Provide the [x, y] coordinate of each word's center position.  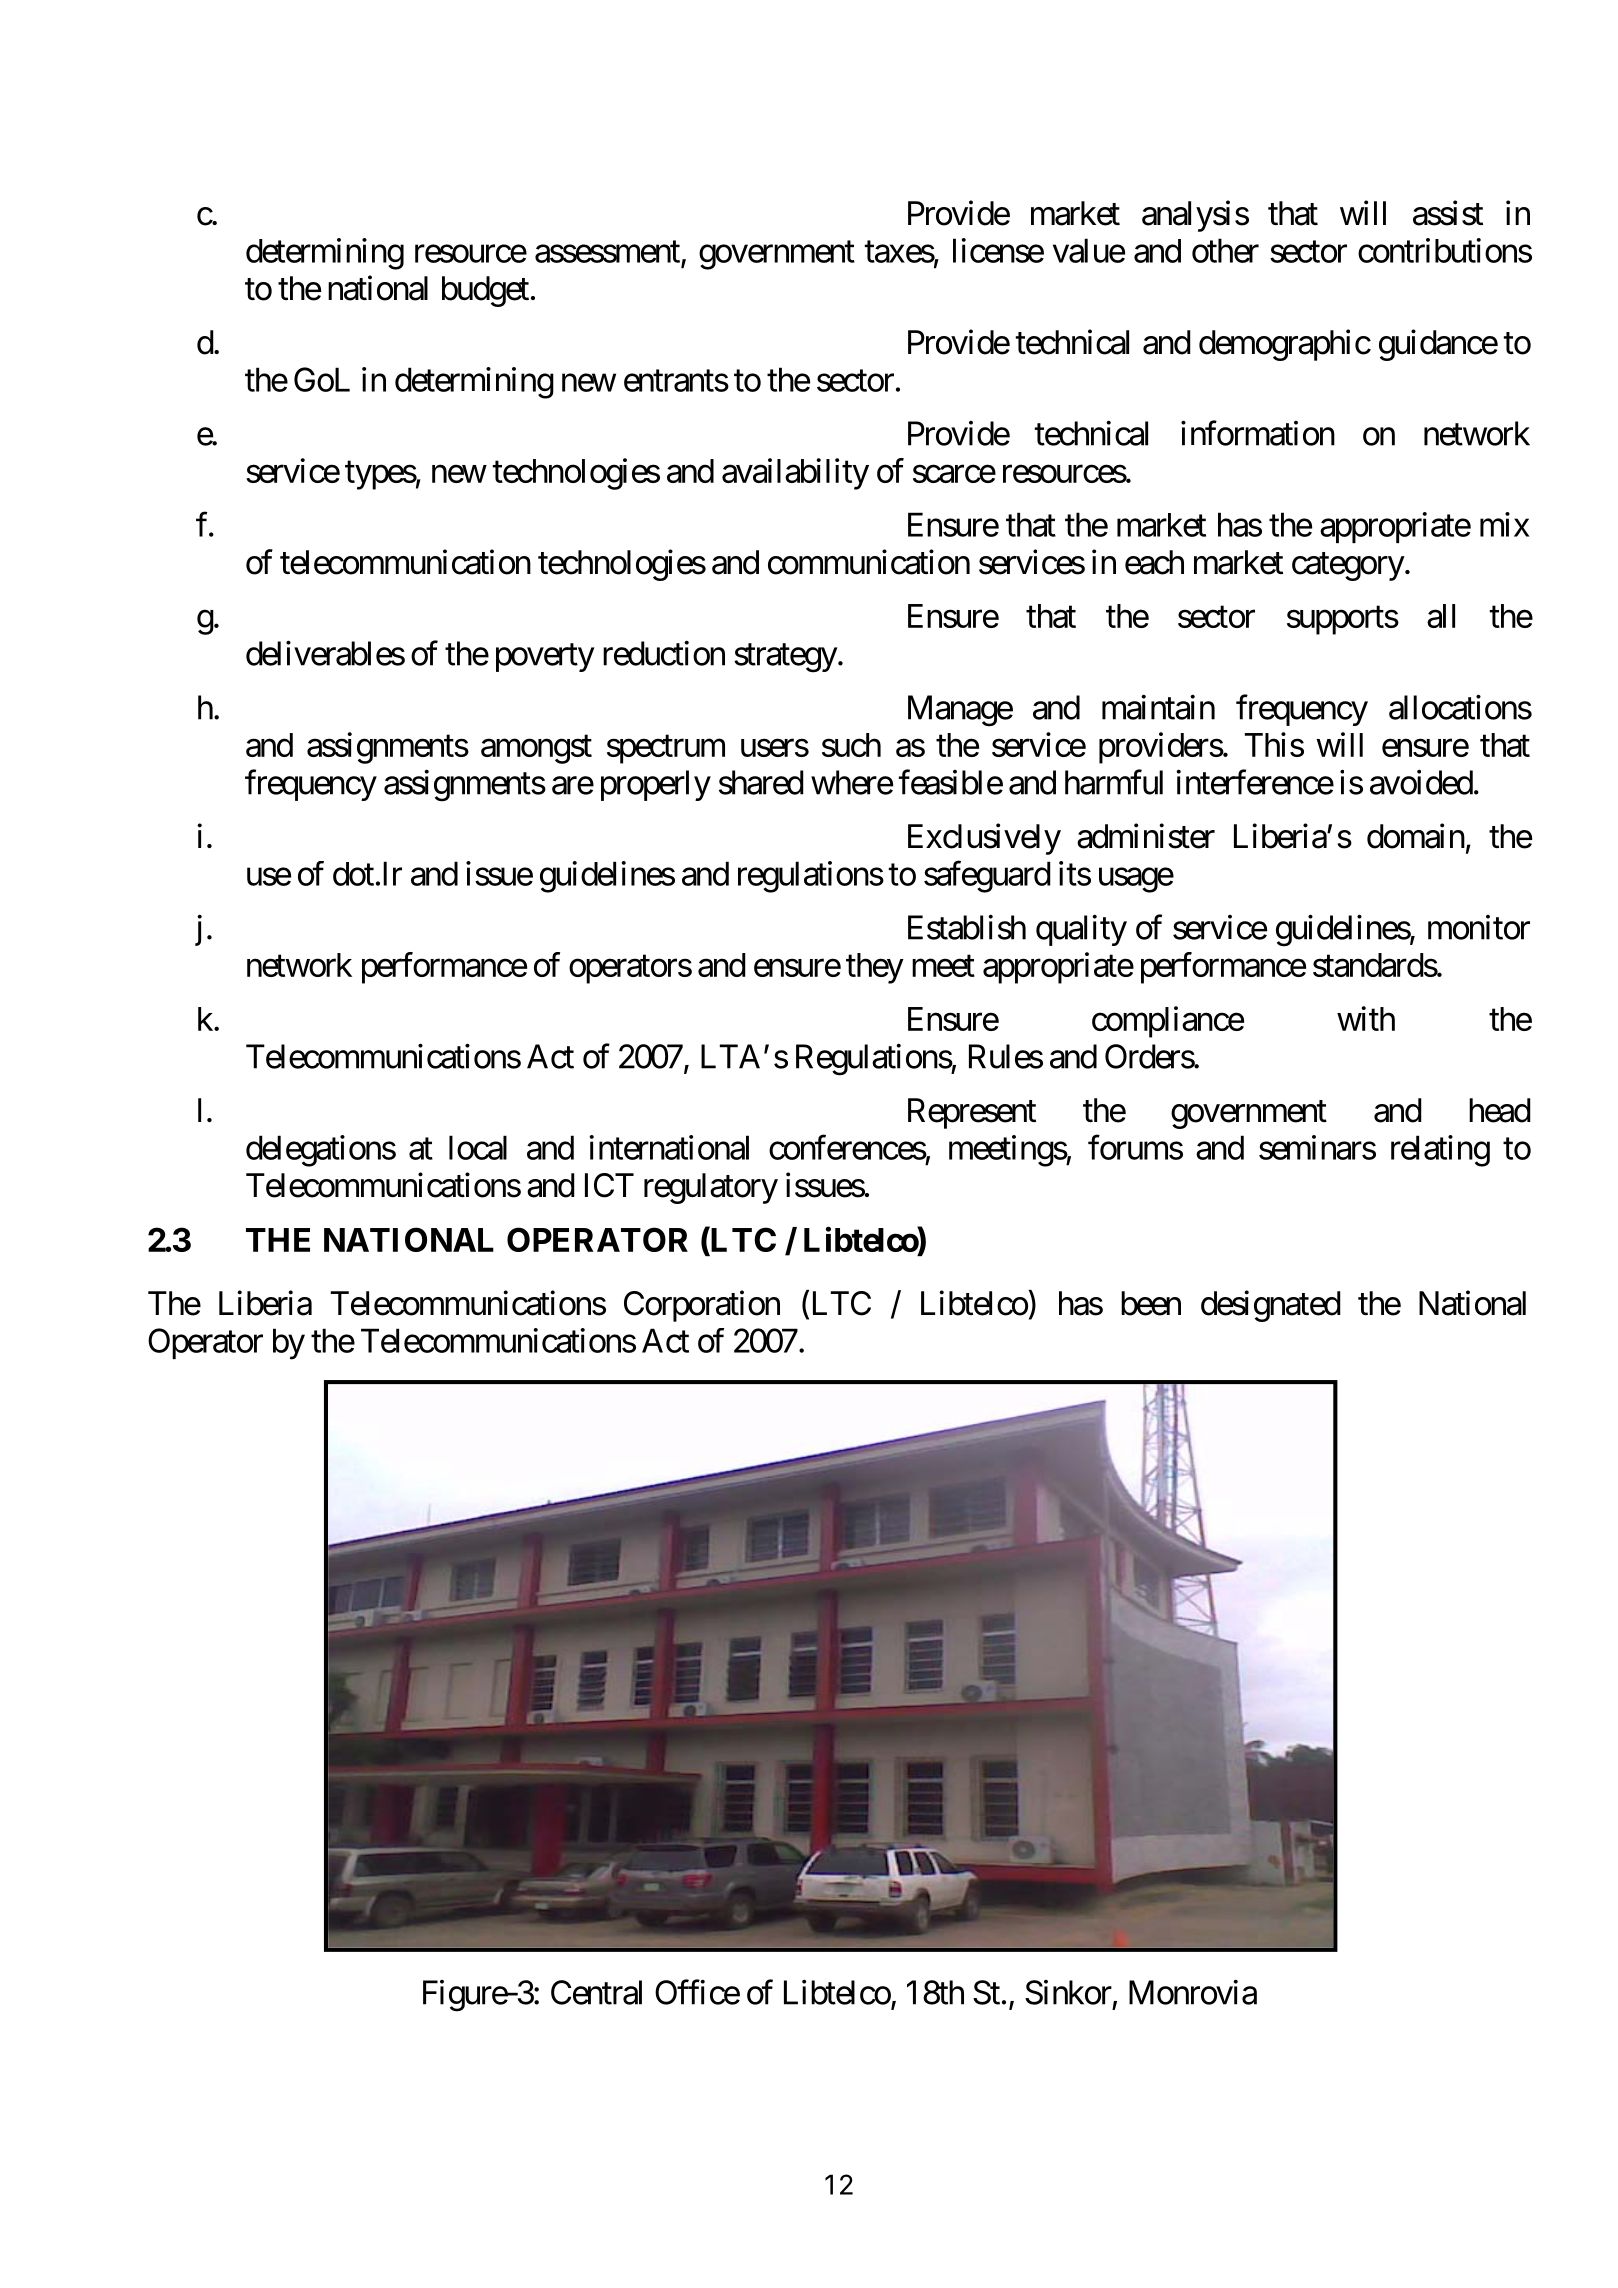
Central [596, 1992]
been [1151, 1303]
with [1366, 1018]
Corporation [702, 1306]
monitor [1479, 927]
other [1225, 250]
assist [1448, 213]
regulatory [711, 1188]
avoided [1421, 782]
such [851, 745]
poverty [545, 658]
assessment [607, 252]
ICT [609, 1185]
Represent [972, 1113]
